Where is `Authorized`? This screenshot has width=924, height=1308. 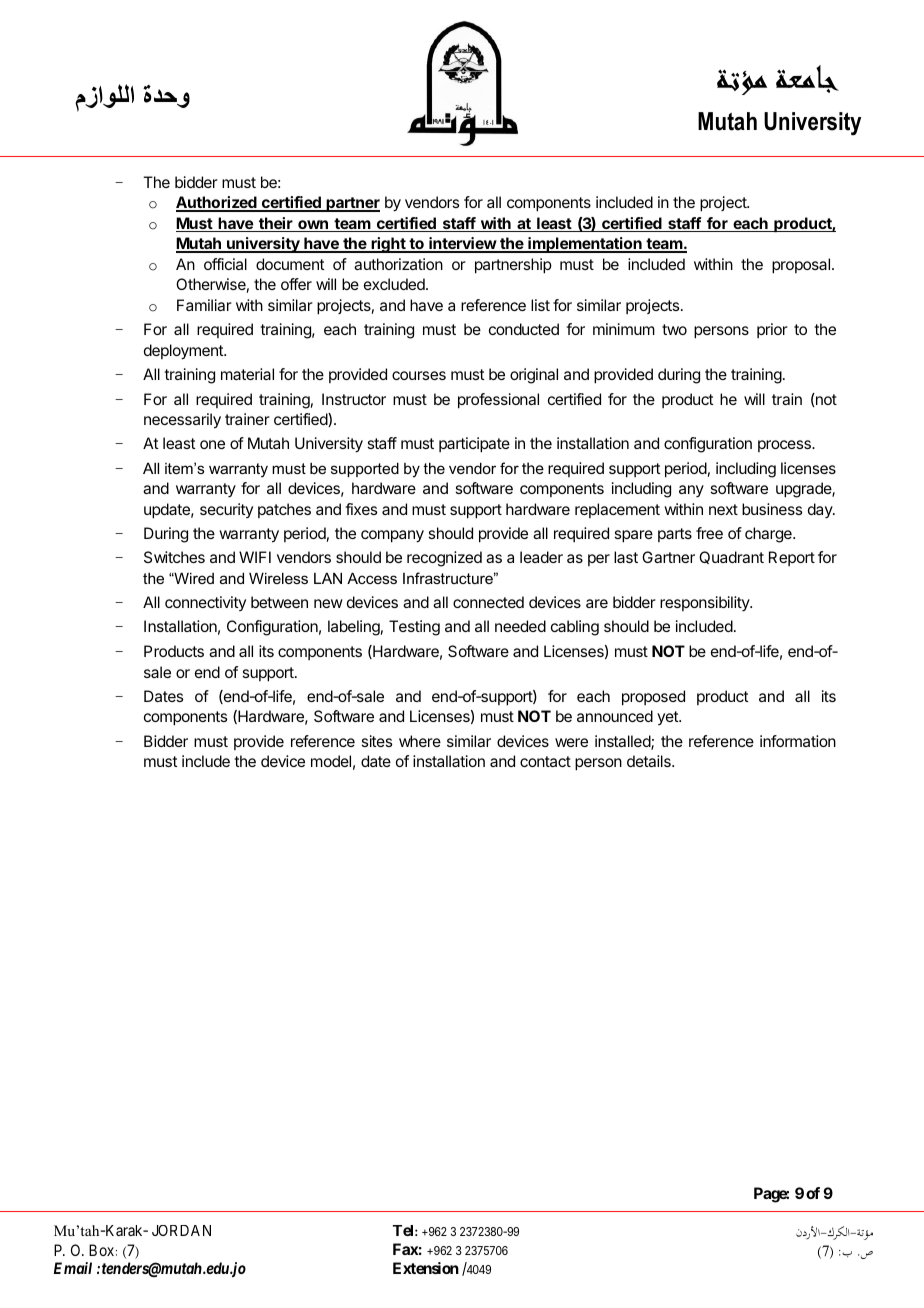
Authorized is located at coordinates (217, 204).
